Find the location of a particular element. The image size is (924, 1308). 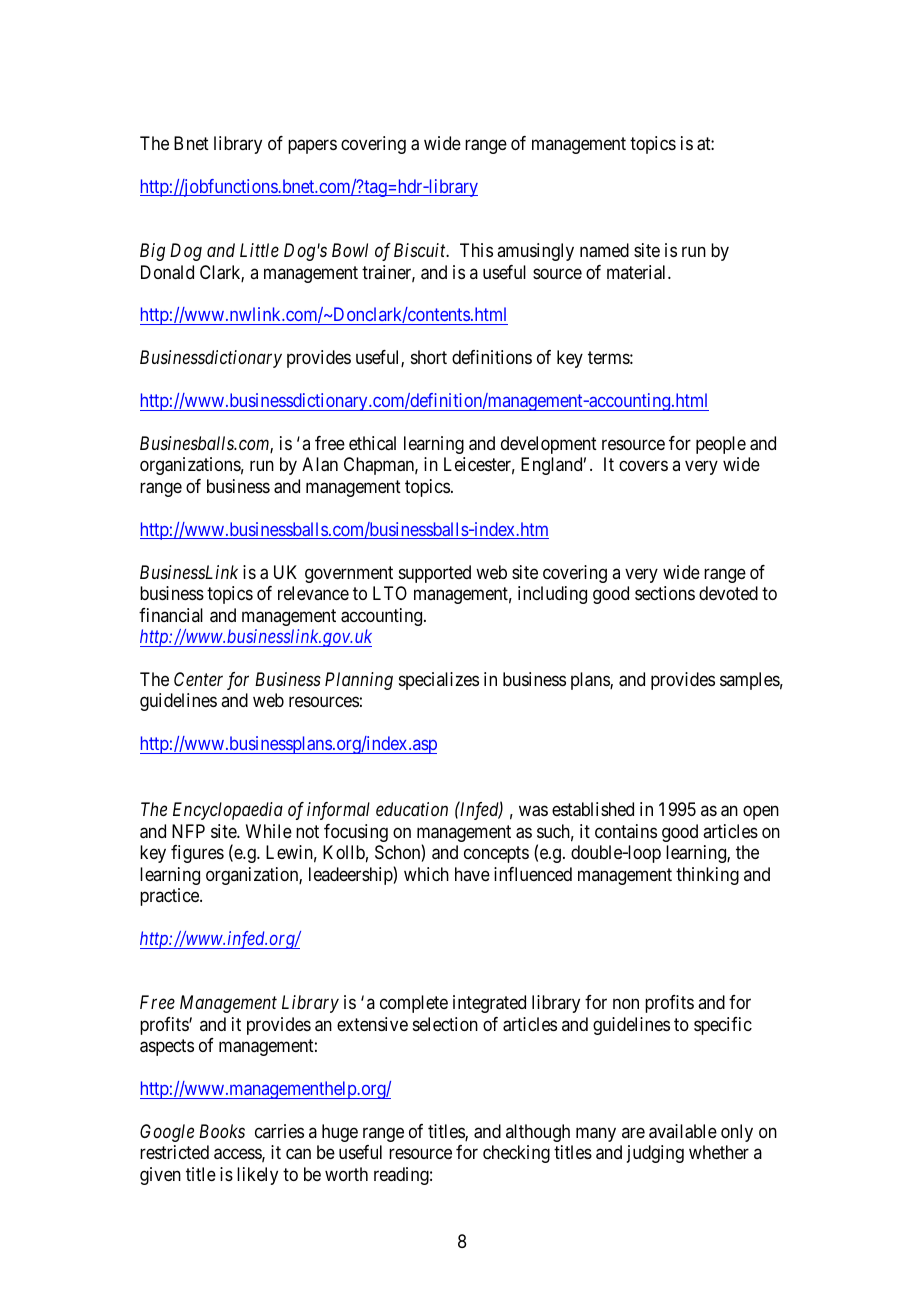

This is located at coordinates (476, 250).
